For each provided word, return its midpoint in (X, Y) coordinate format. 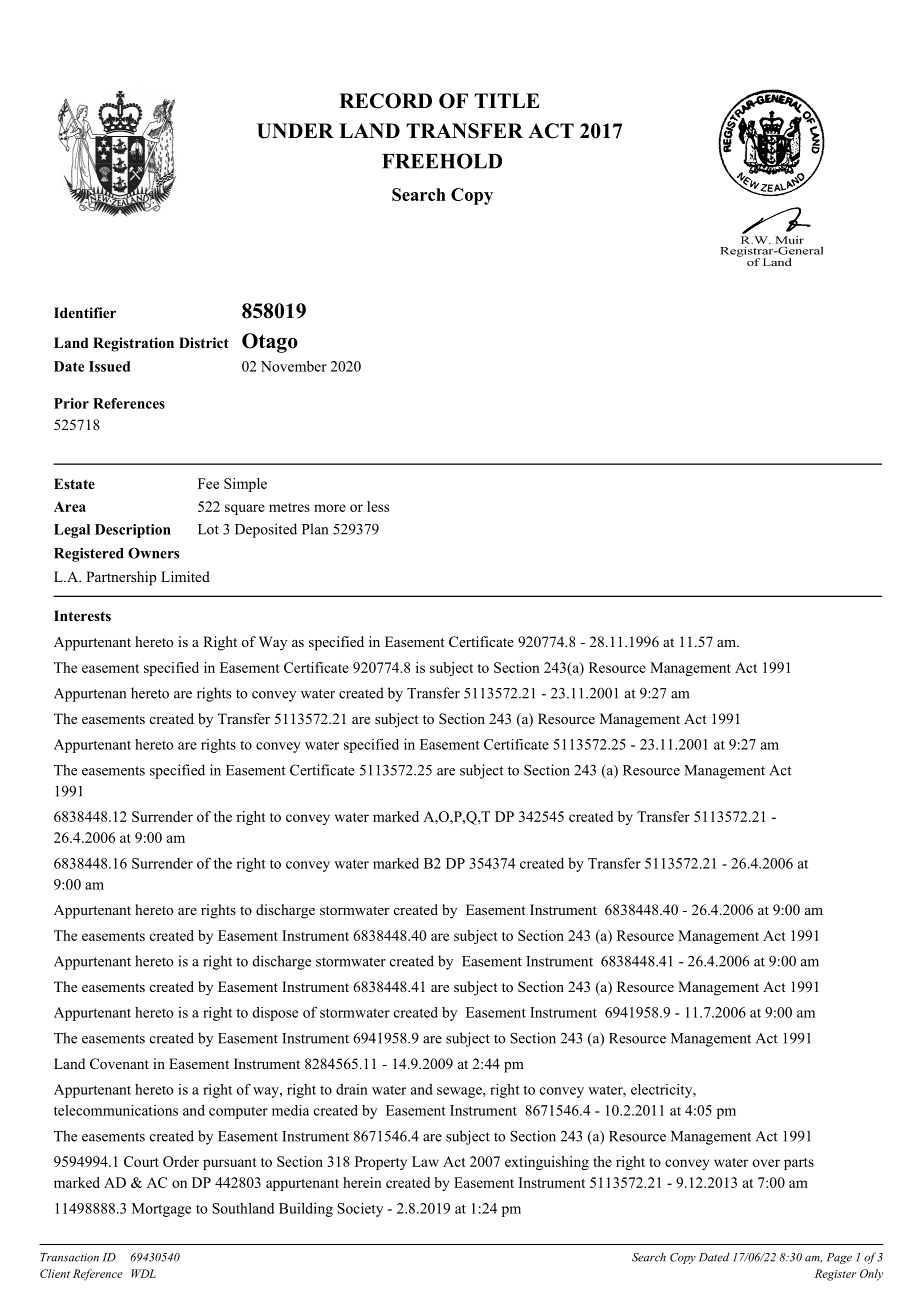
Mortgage (161, 1210)
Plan (315, 529)
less (378, 506)
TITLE (506, 100)
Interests (82, 615)
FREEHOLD (442, 161)
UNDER (295, 131)
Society (360, 1210)
